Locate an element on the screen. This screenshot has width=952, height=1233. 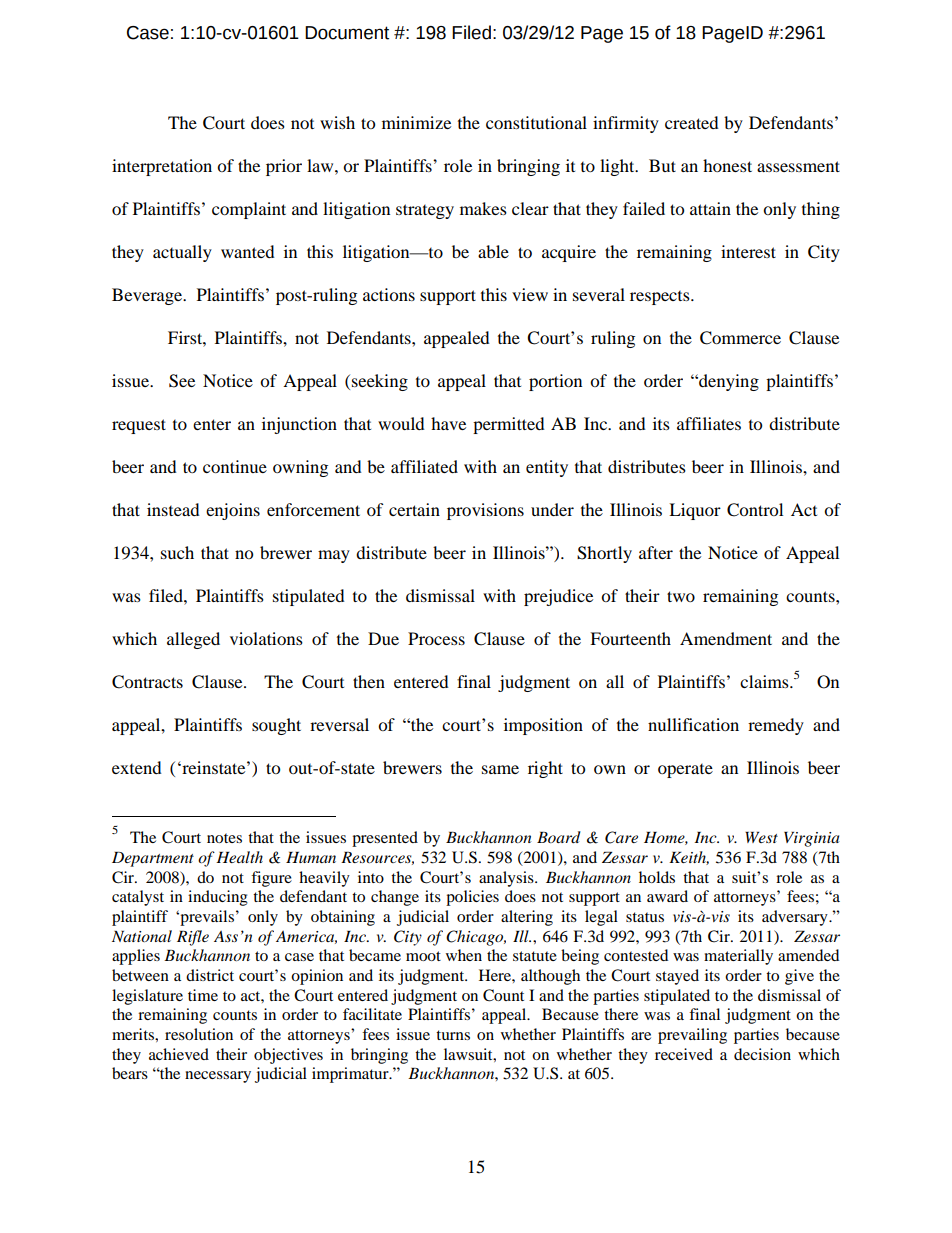
turns is located at coordinates (453, 1035).
